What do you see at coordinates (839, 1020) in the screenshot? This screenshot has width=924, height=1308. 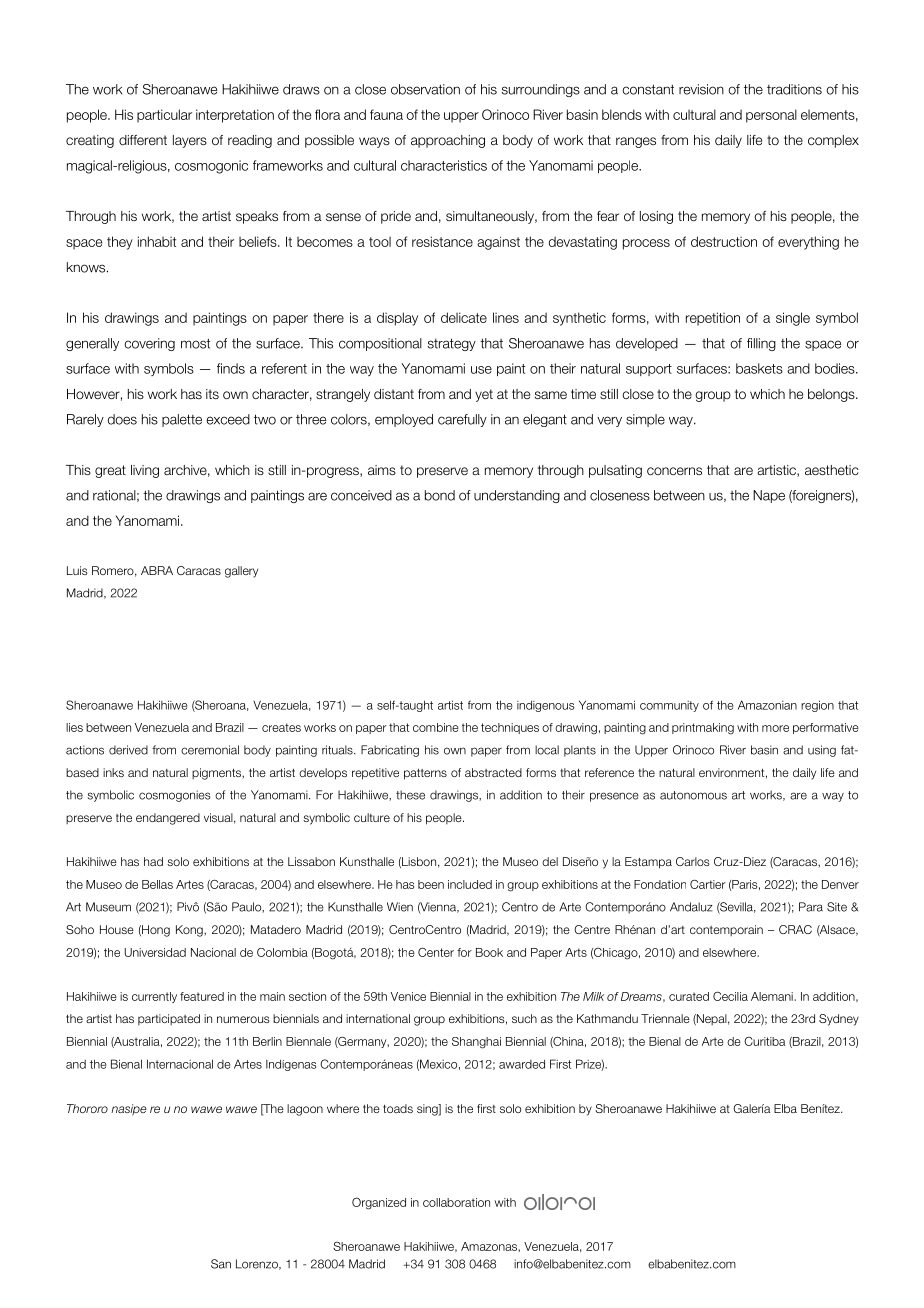 I see `Sydney` at bounding box center [839, 1020].
